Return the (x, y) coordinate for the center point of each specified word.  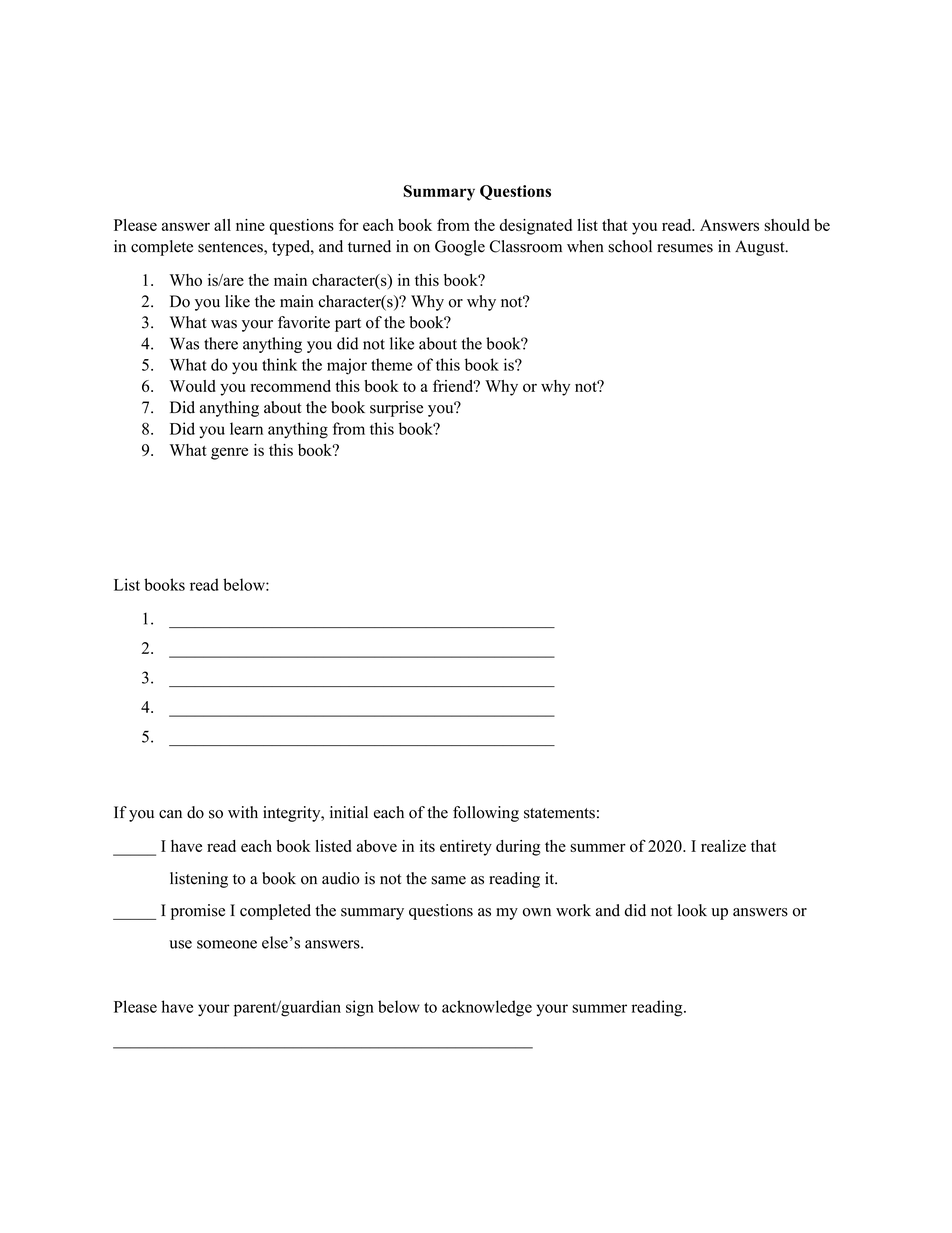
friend (454, 385)
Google (460, 248)
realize (723, 846)
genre (229, 453)
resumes (685, 248)
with (243, 812)
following (486, 814)
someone (227, 944)
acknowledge (487, 1008)
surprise (396, 409)
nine (250, 225)
